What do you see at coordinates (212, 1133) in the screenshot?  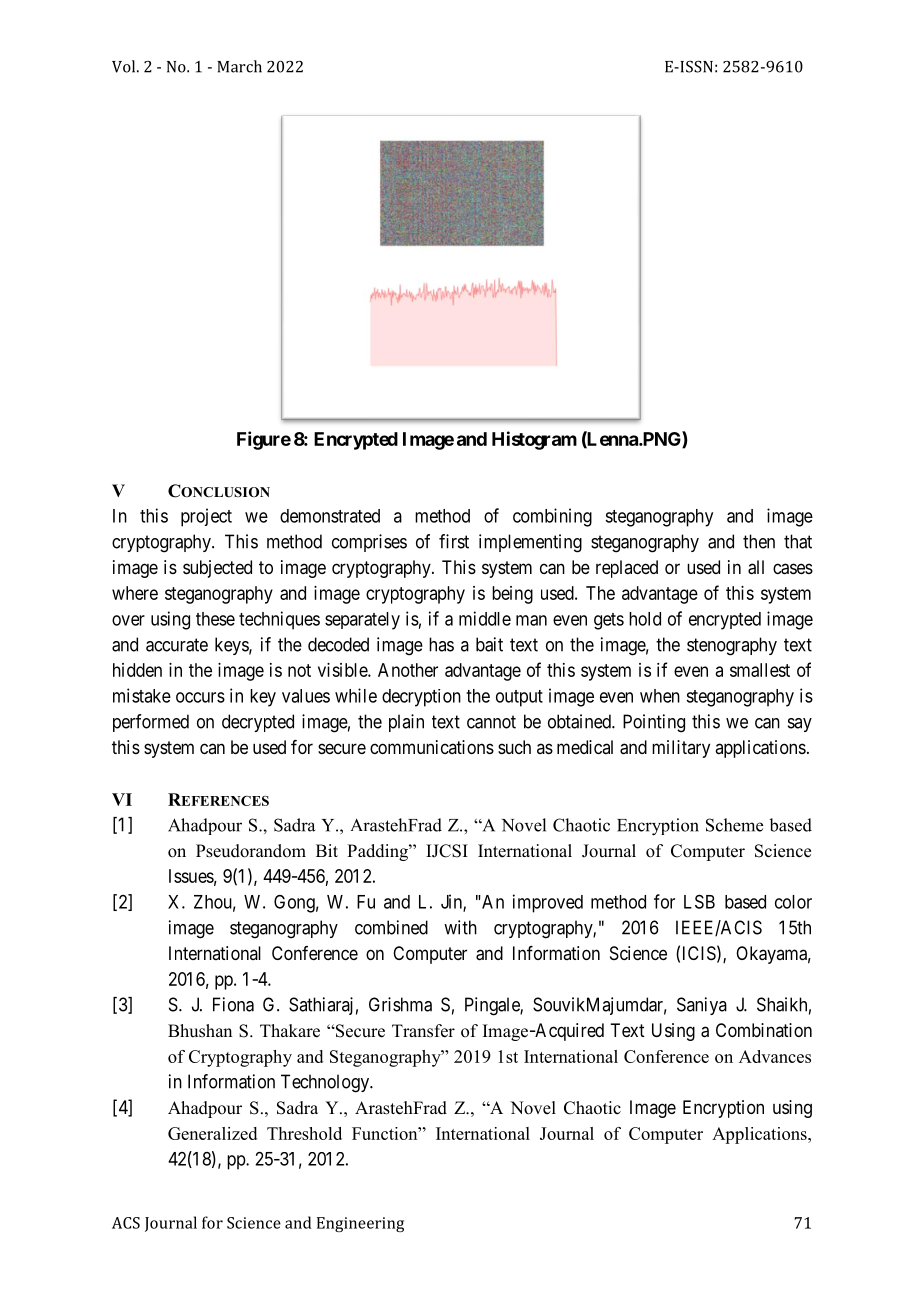 I see `Generalized` at bounding box center [212, 1133].
